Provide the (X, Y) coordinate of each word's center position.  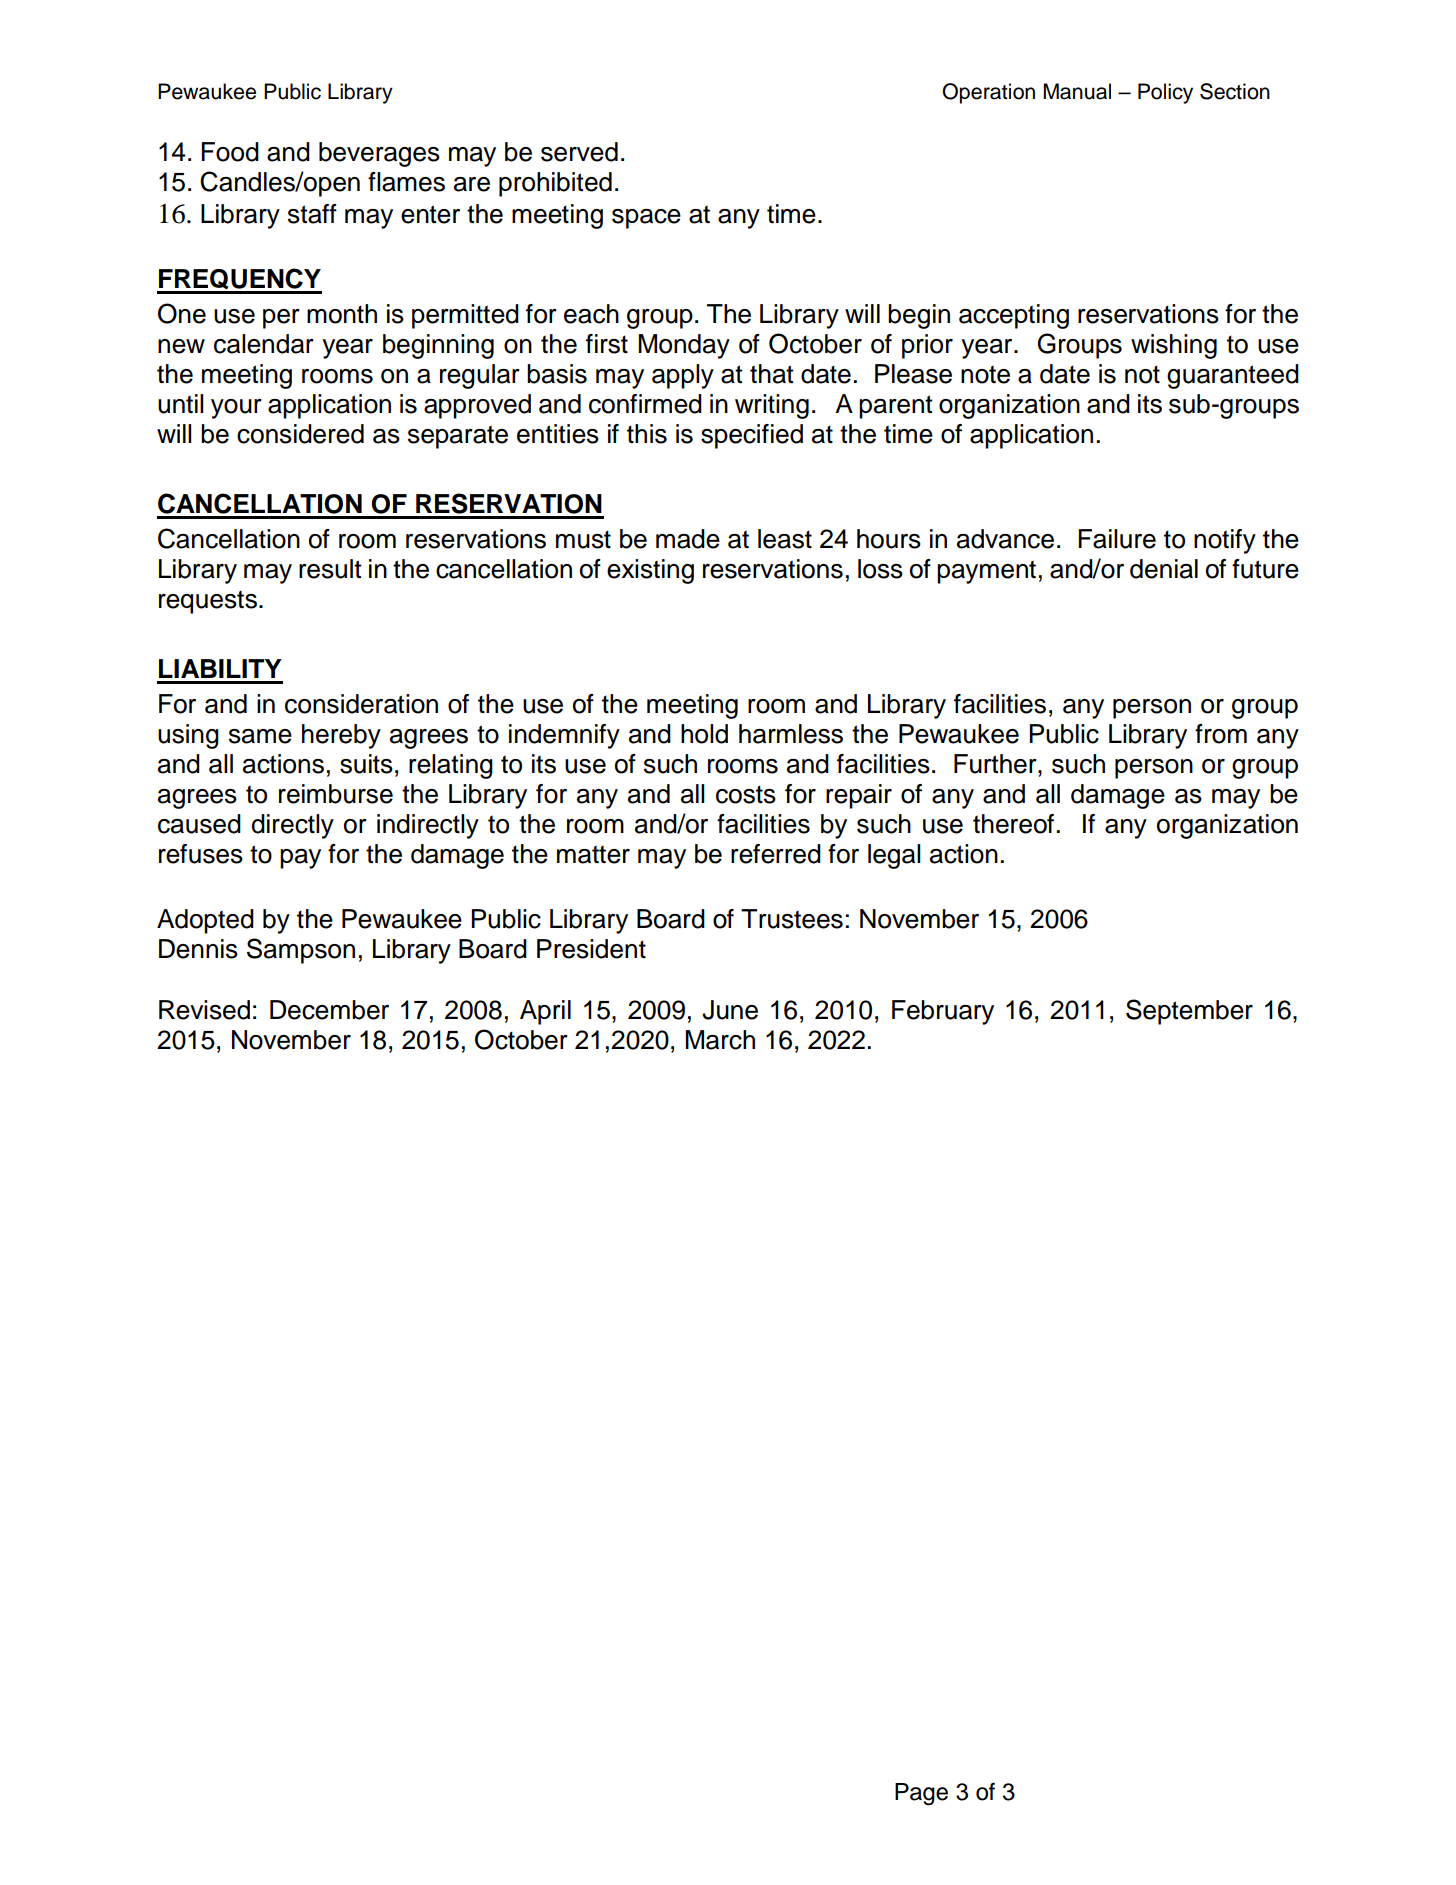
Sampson (301, 951)
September (1189, 1012)
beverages (379, 154)
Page (921, 1794)
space (646, 219)
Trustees (792, 919)
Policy (1165, 93)
